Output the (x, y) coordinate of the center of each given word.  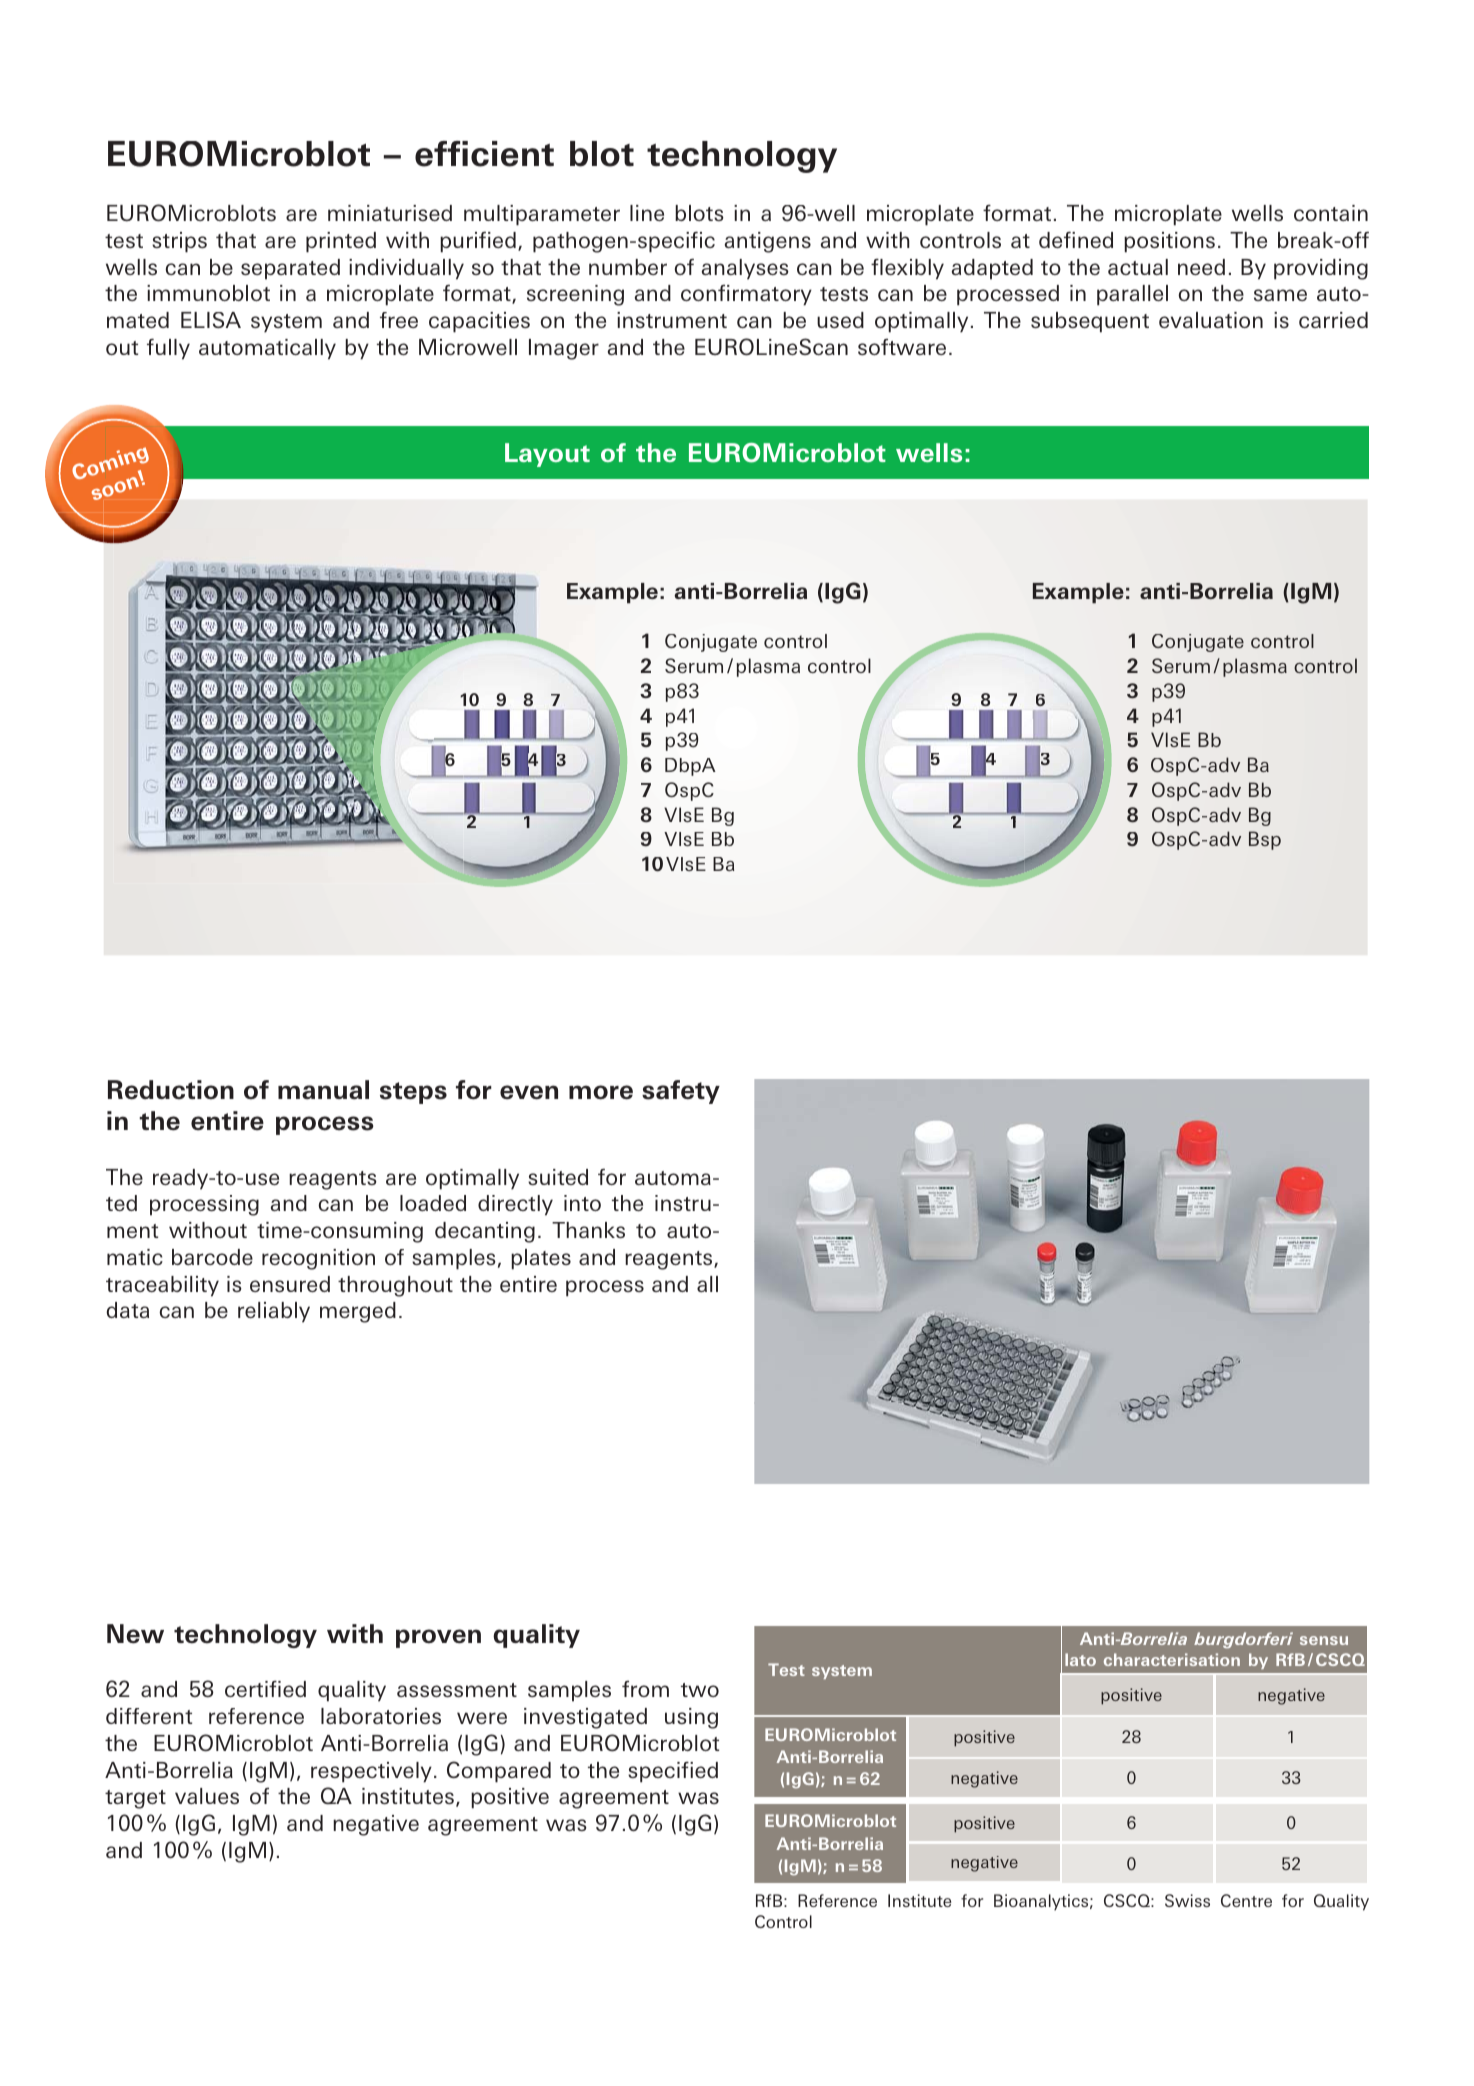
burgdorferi (1243, 1640)
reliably (274, 1312)
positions (1169, 242)
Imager (564, 349)
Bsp (1265, 840)
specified (673, 1772)
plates (541, 1259)
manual (323, 1090)
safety (681, 1092)
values (207, 1796)
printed (341, 242)
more (601, 1092)
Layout (547, 455)
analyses (745, 269)
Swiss (1187, 1900)
